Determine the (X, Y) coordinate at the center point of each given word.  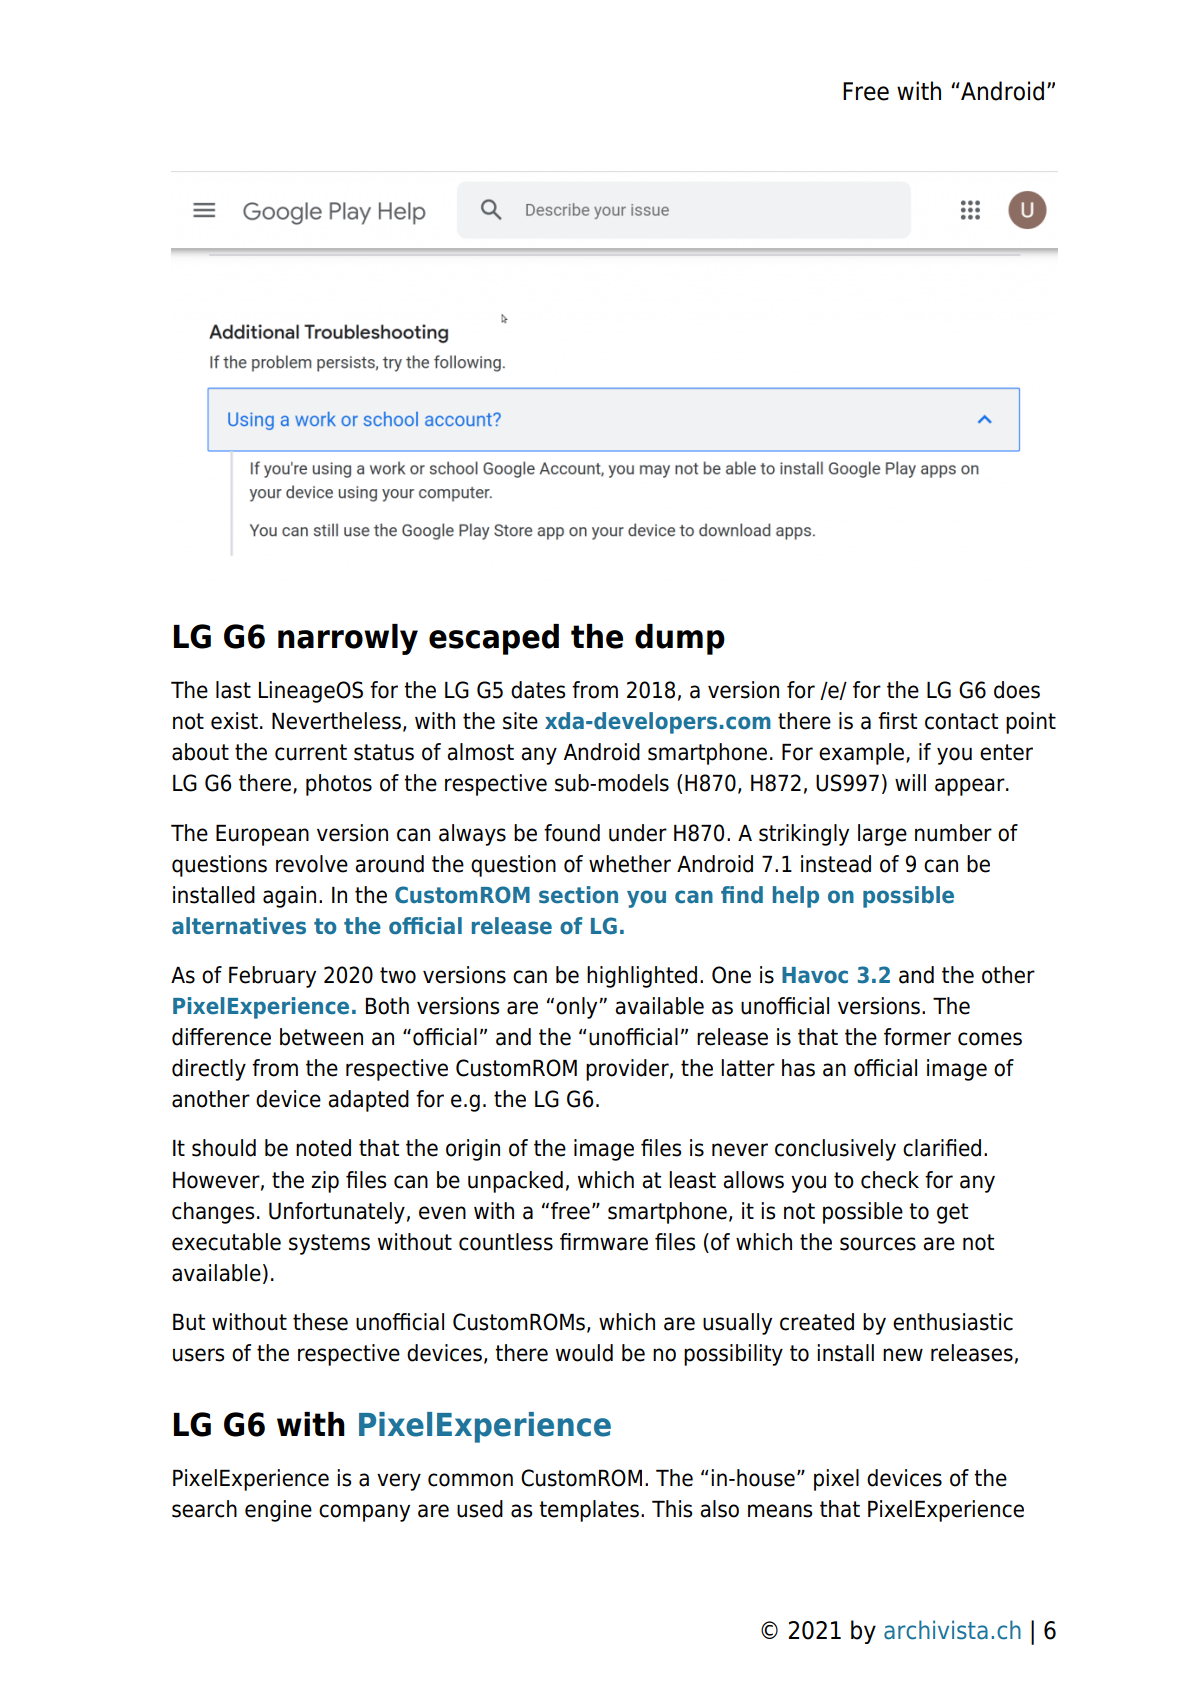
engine (278, 1511)
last (233, 690)
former (917, 1037)
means (780, 1511)
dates (538, 690)
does (1017, 690)
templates (589, 1511)
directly (209, 1070)
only (578, 1008)
